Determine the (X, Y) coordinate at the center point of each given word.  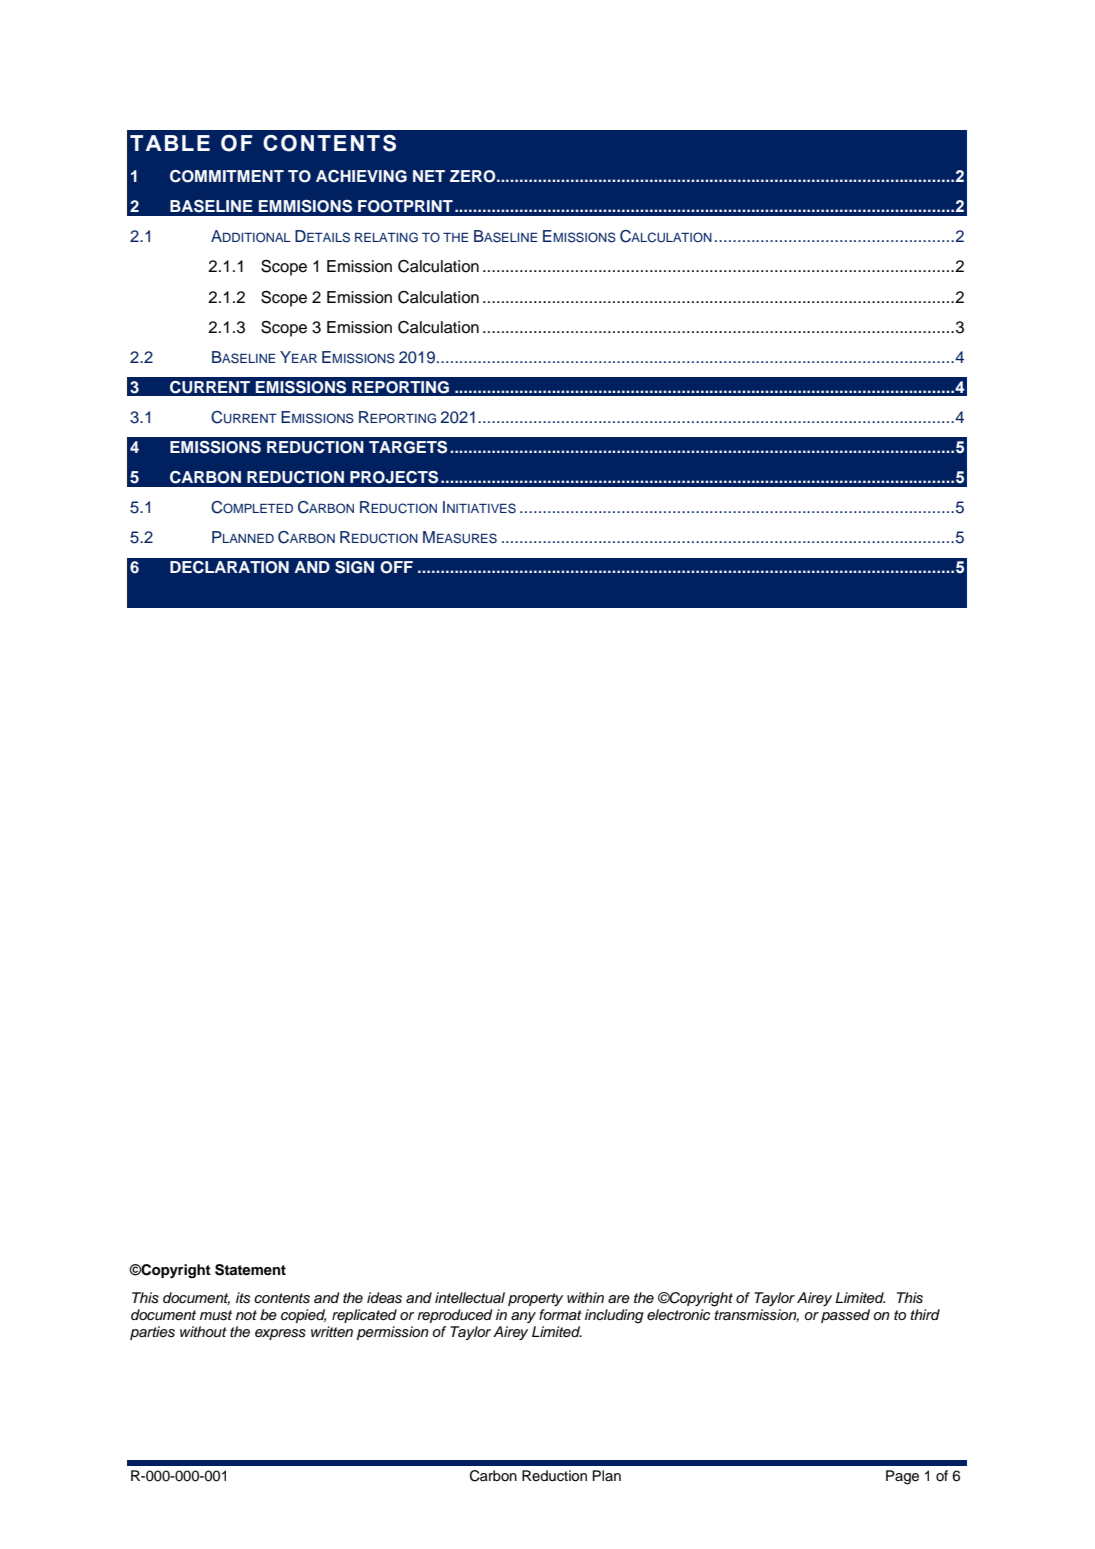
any (523, 1317)
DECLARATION (229, 567)
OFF (396, 567)
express (280, 1334)
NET (429, 176)
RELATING (386, 237)
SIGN (354, 567)
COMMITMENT (227, 176)
